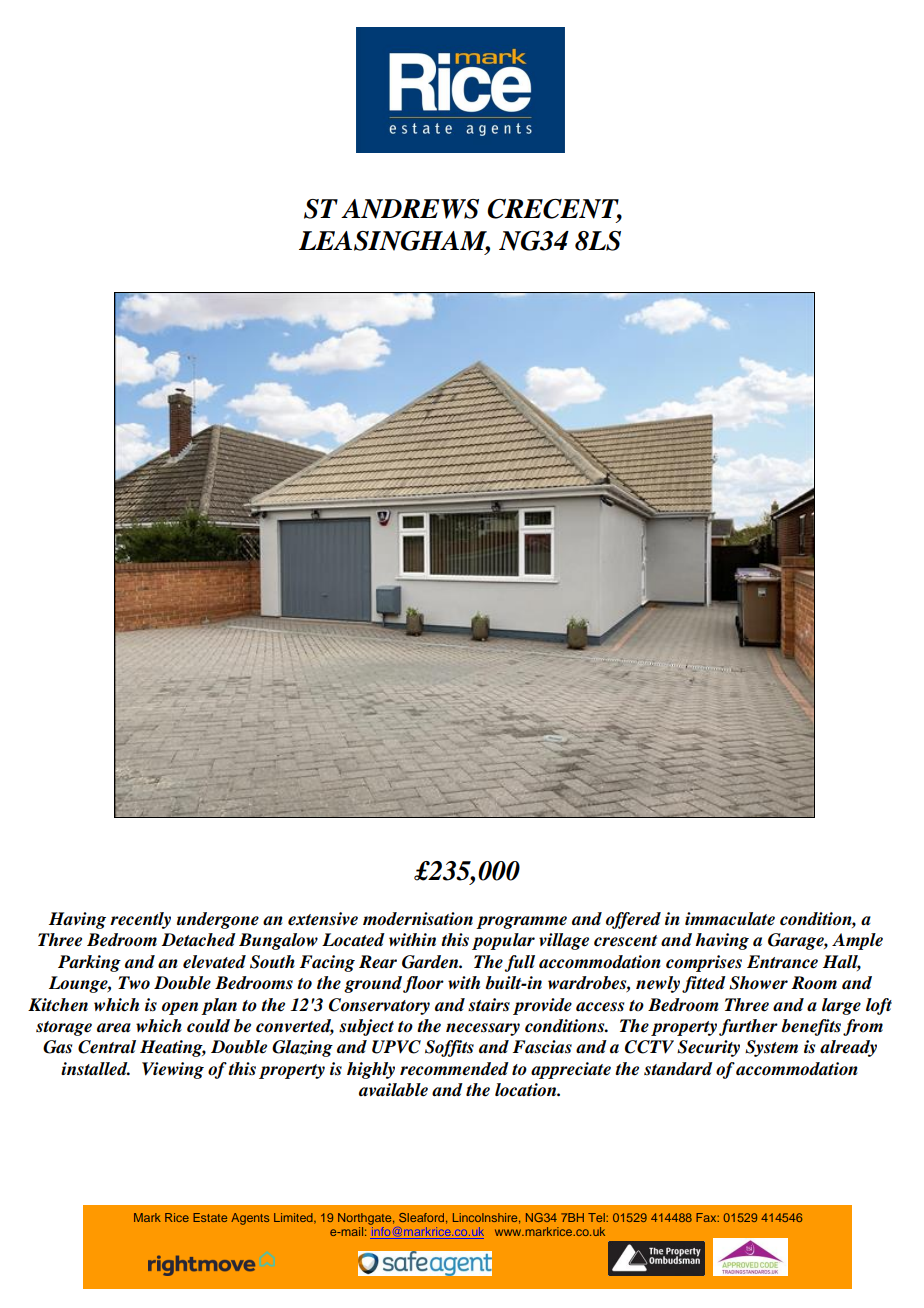 This document has width=924, height=1308. Describe the element at coordinates (210, 1217) in the document. I see `Estate` at that location.
